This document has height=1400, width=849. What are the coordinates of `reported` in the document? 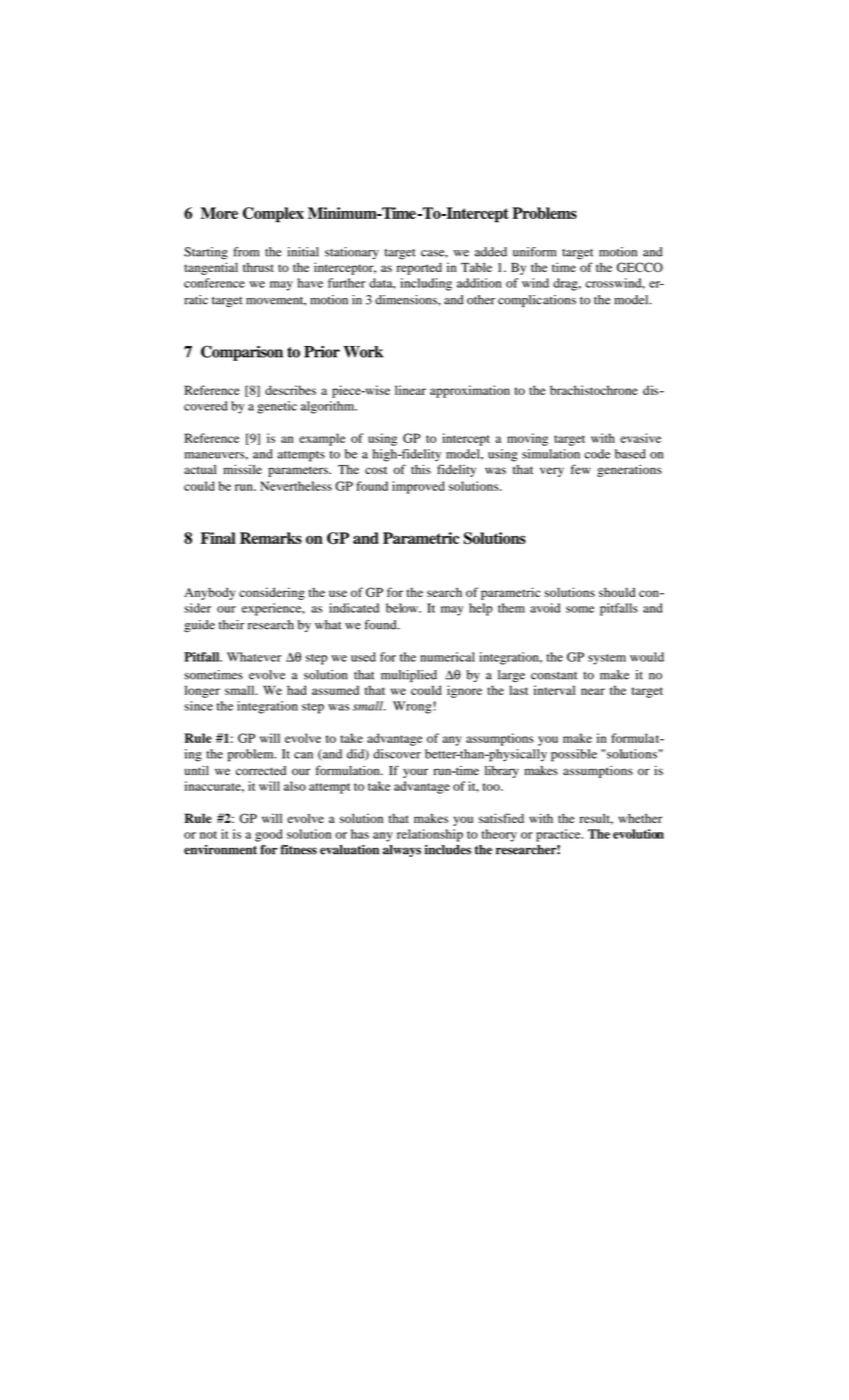 It's located at (419, 268).
